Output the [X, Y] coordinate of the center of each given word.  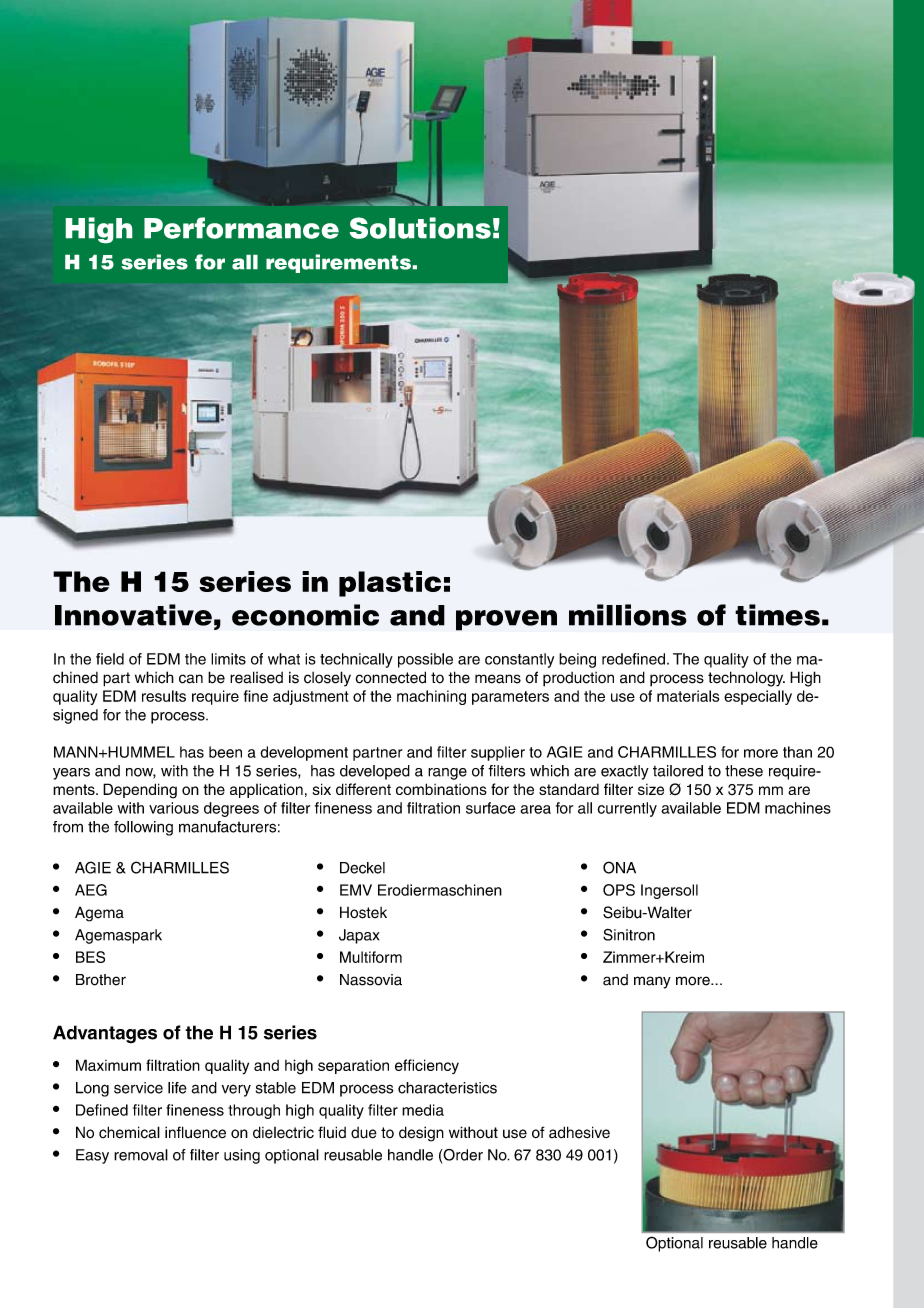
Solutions [420, 228]
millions [628, 615]
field [110, 659]
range [447, 774]
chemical [129, 1132]
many [652, 982]
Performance [241, 228]
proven [506, 620]
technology [746, 679]
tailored [678, 771]
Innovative [133, 615]
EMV [356, 890]
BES [90, 957]
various [174, 808]
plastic [390, 584]
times [777, 615]
